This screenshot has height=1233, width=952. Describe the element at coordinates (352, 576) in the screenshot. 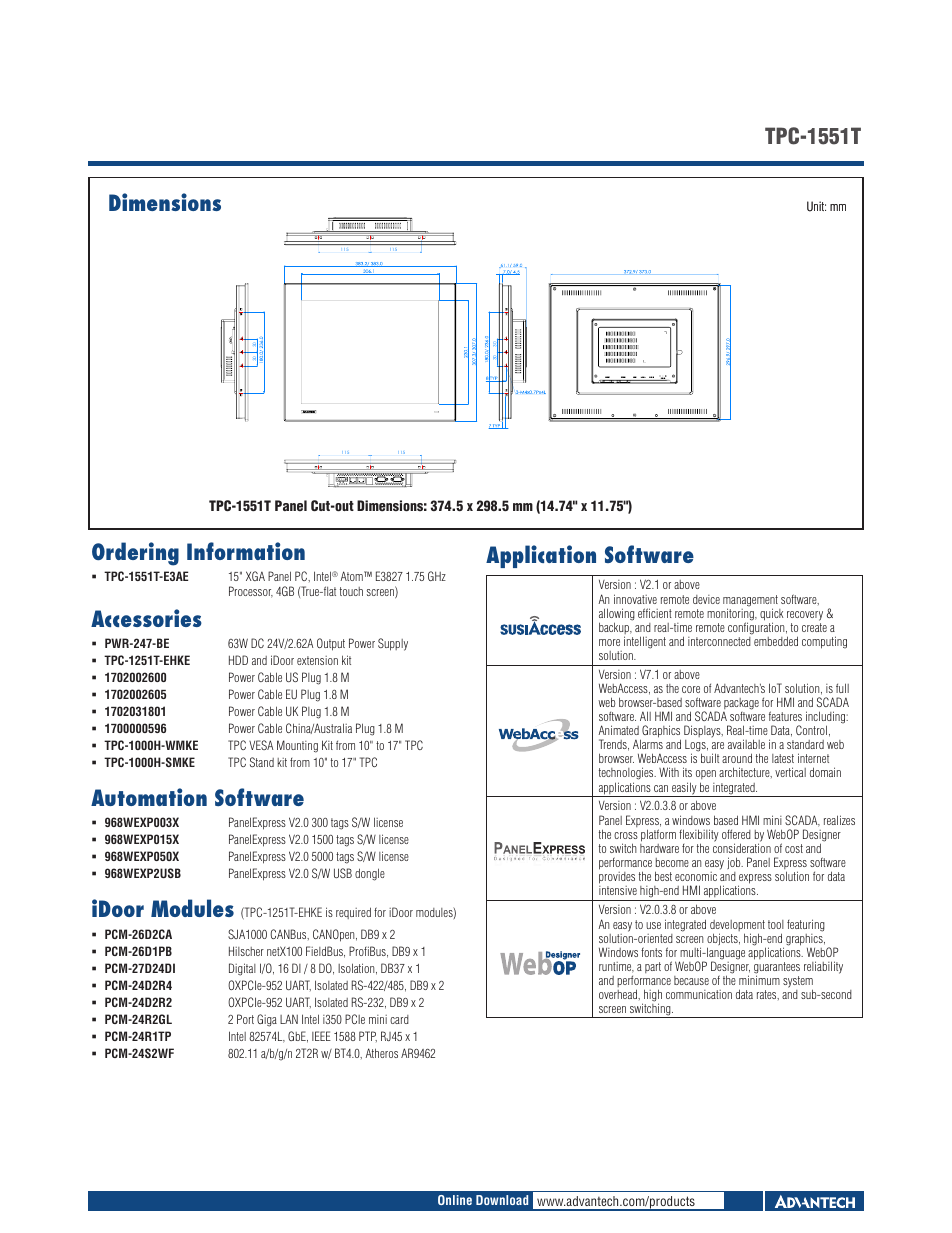

I see `Atom` at that location.
